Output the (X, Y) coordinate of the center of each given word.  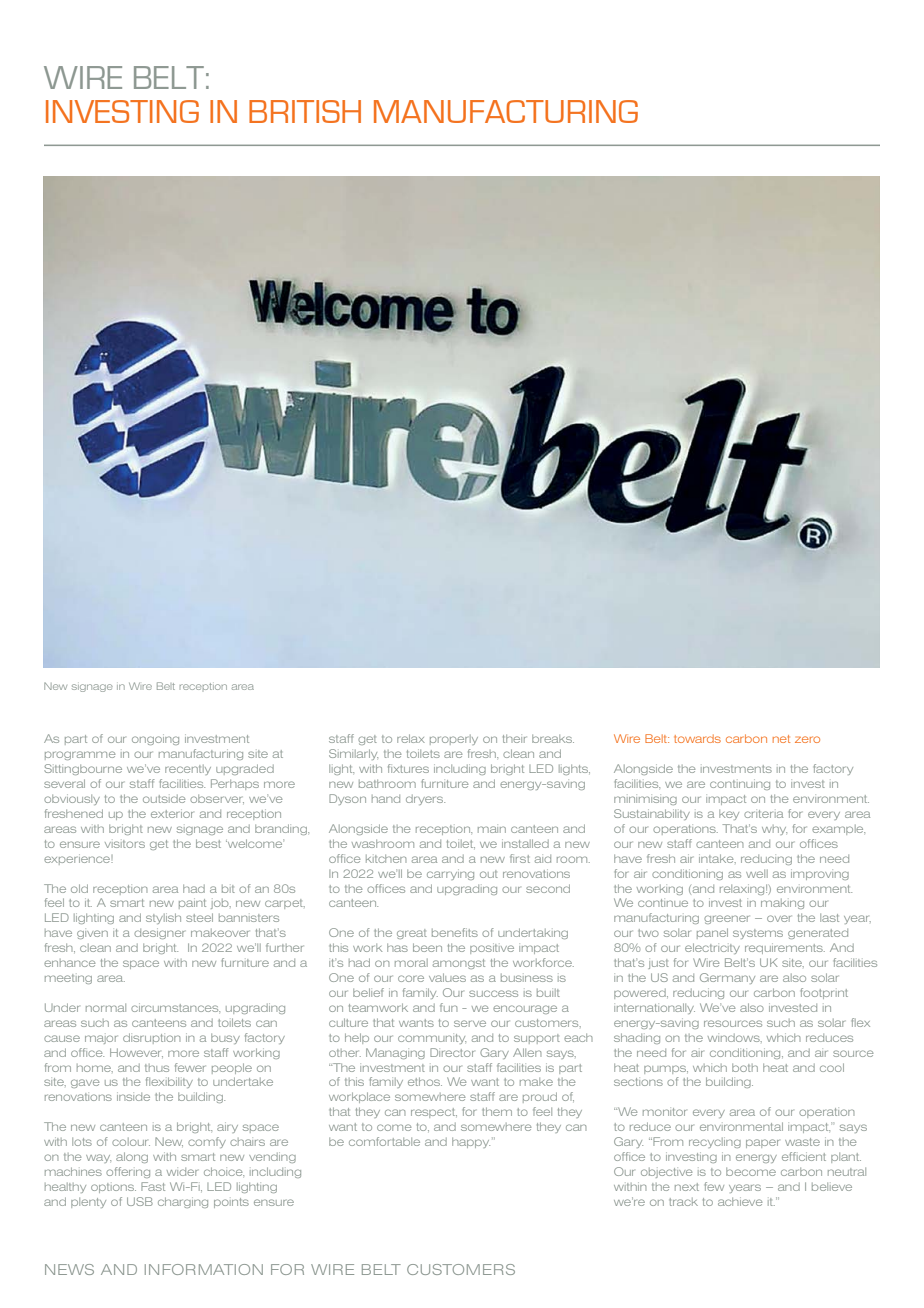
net (781, 739)
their (515, 739)
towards (697, 738)
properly (454, 740)
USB (140, 1201)
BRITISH (305, 111)
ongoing (155, 739)
